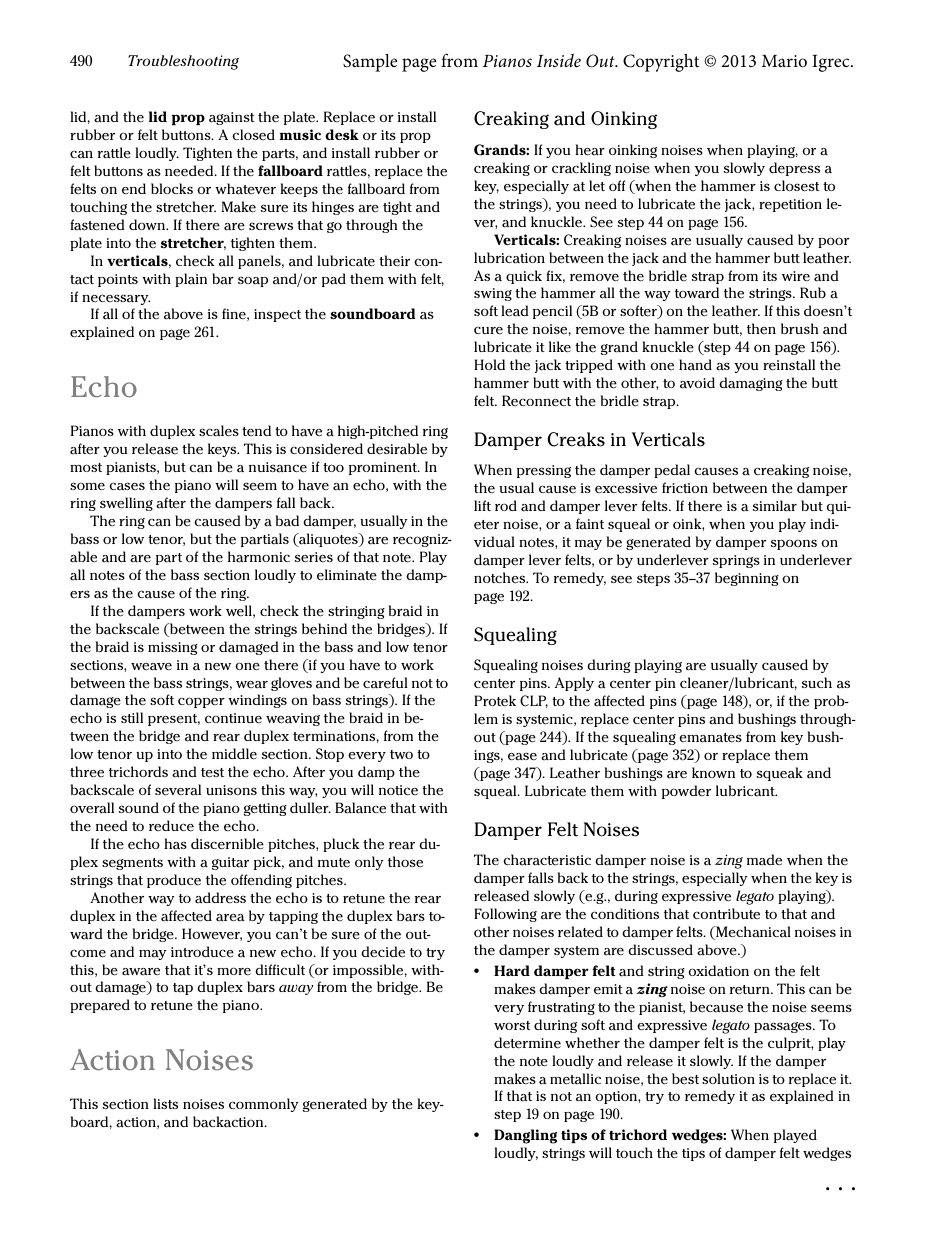 This screenshot has width=952, height=1235. I want to click on lists, so click(165, 1103).
